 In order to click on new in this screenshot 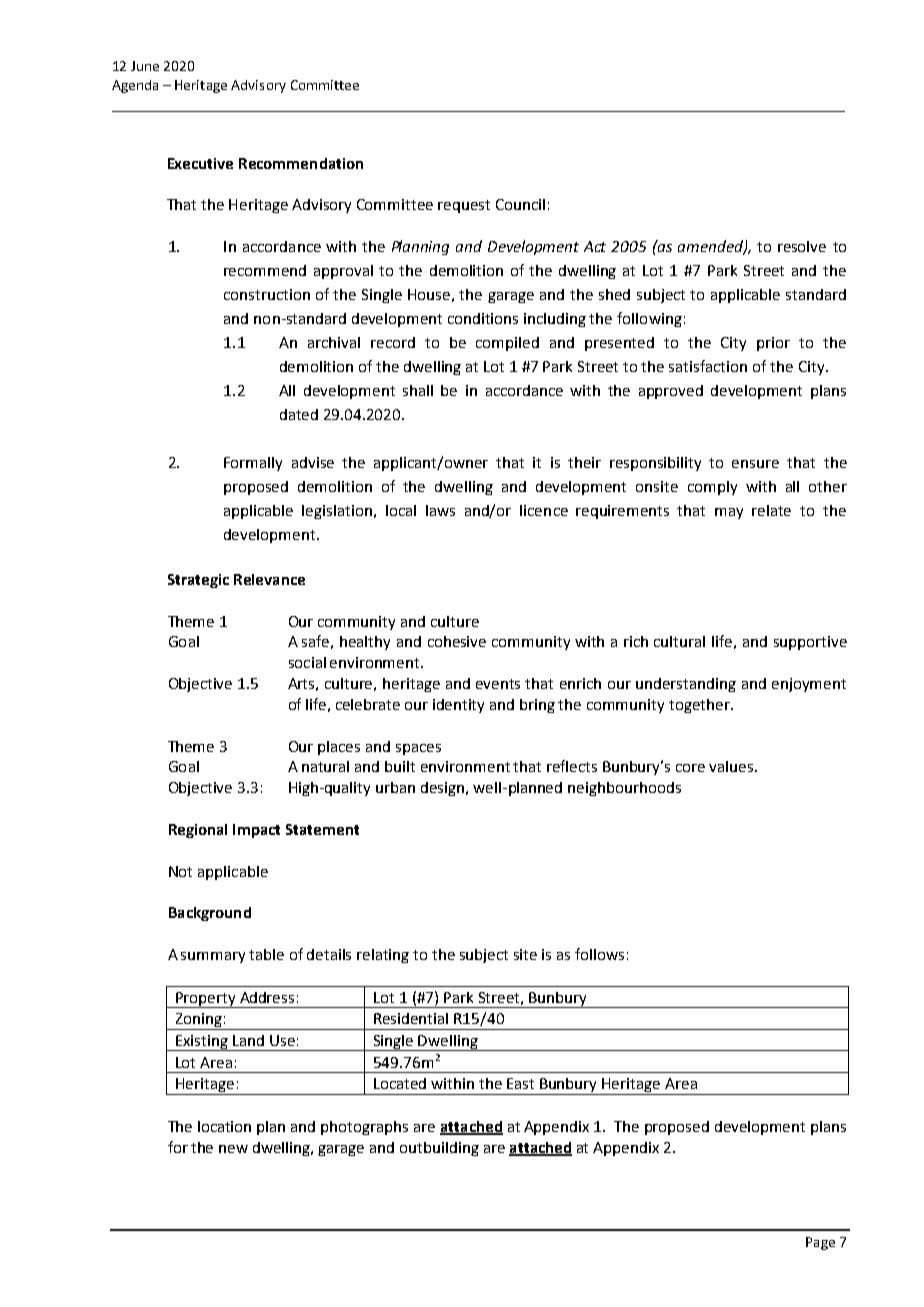, I will do `click(233, 1149)`.
